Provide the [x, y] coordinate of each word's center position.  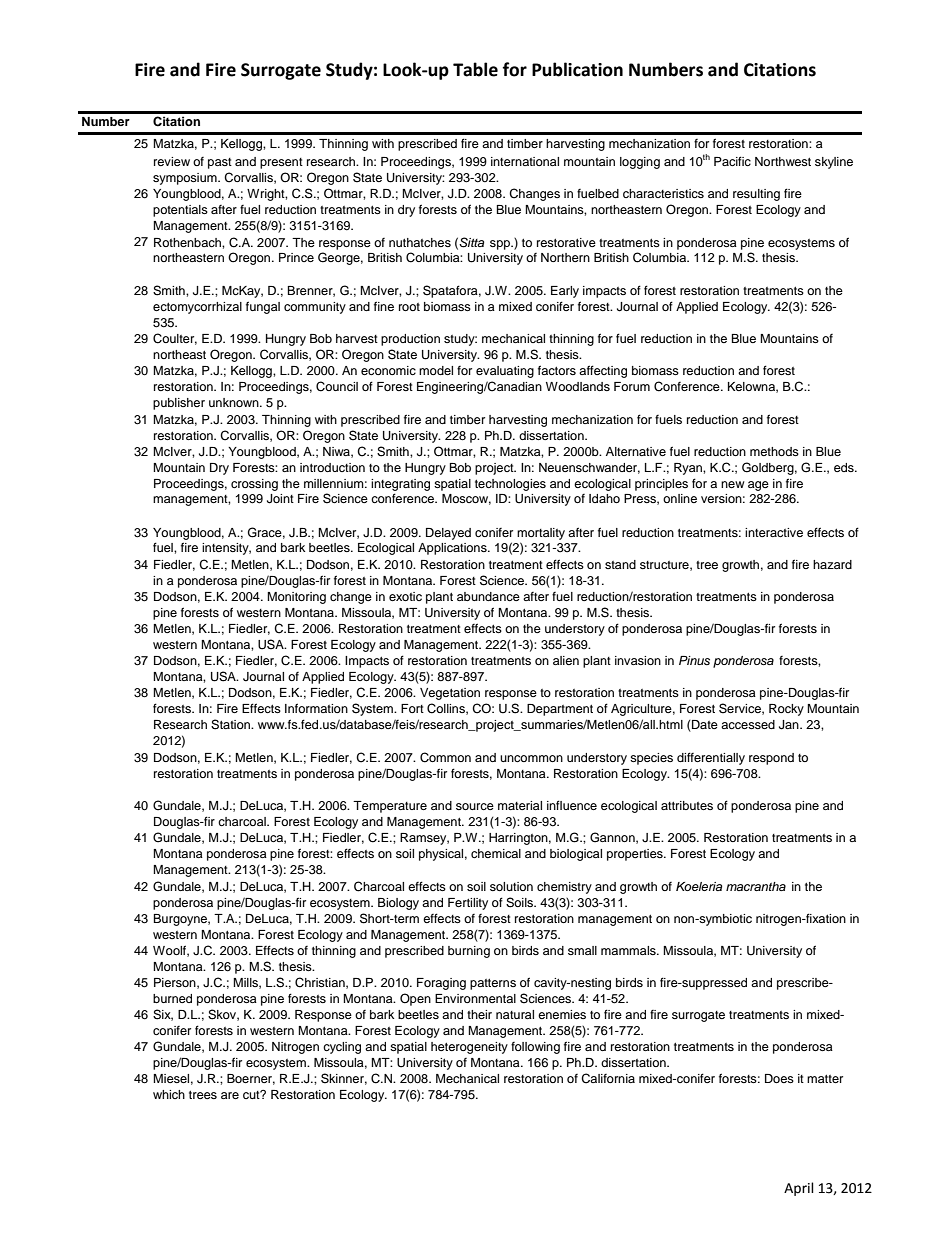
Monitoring [296, 598]
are [230, 1095]
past [220, 163]
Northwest [783, 161]
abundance [488, 596]
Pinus [694, 660]
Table [475, 69]
